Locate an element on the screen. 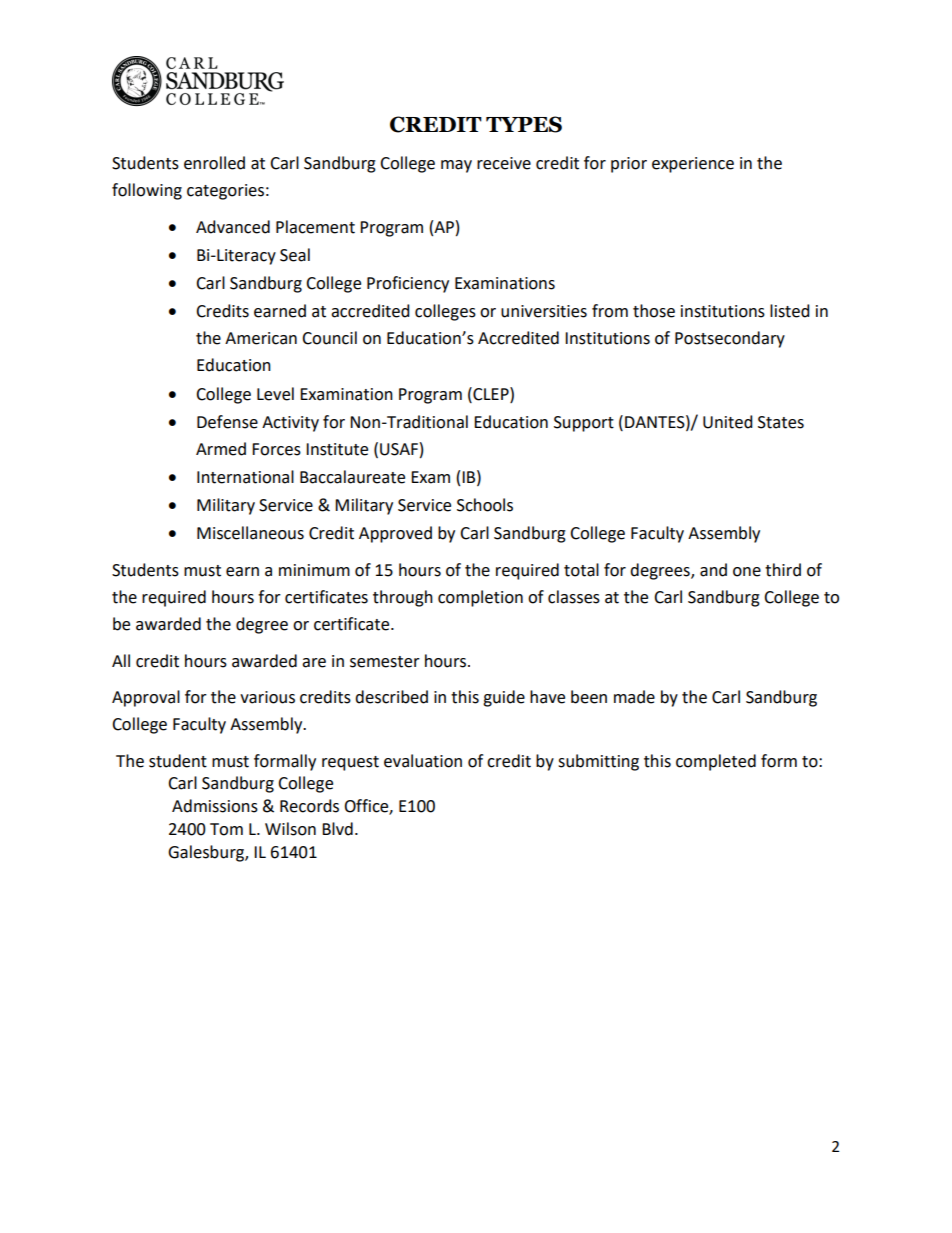 The height and width of the screenshot is (1233, 952). experience is located at coordinates (693, 165).
